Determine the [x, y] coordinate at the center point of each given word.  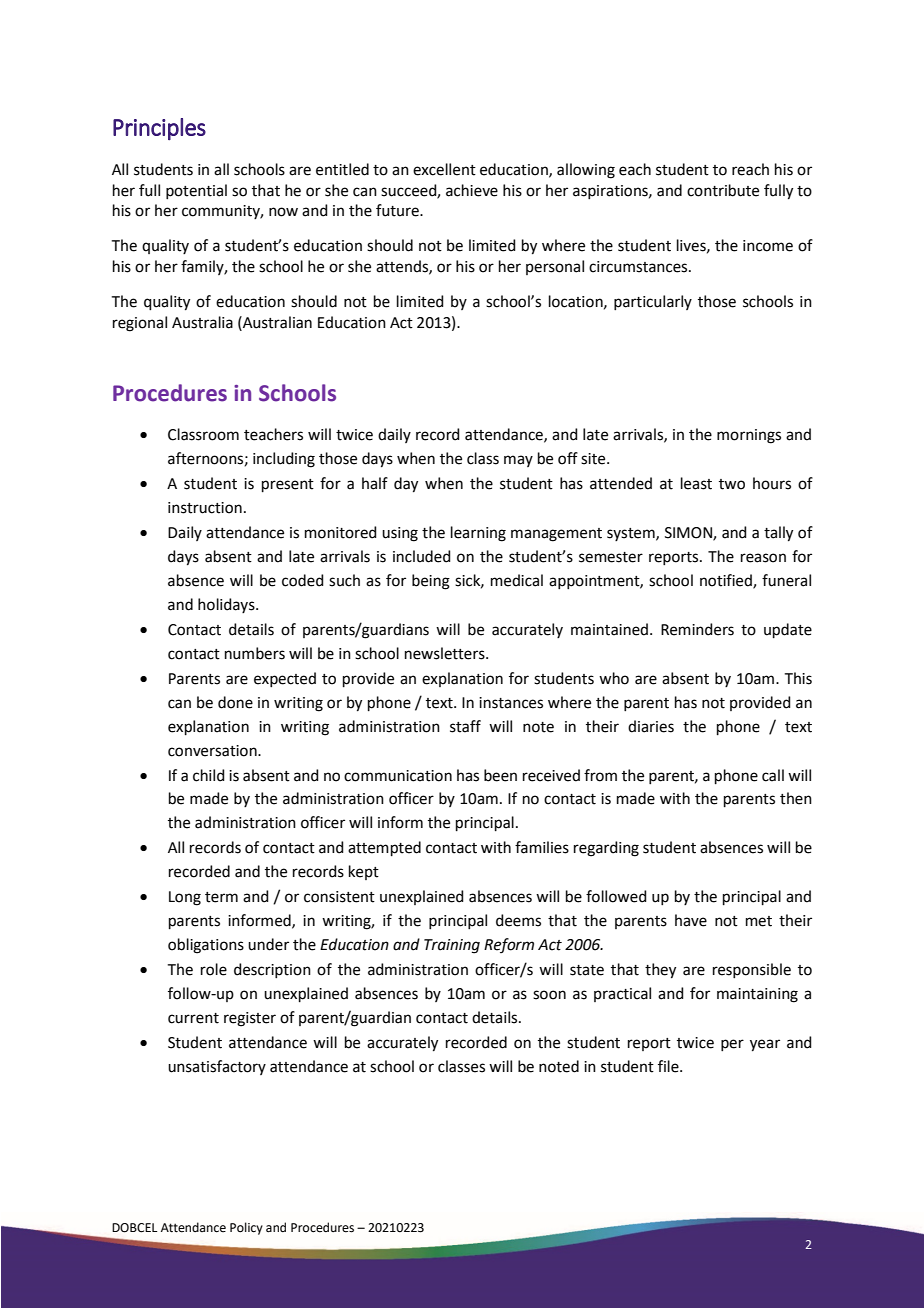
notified [727, 581]
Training [452, 946]
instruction [205, 508]
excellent [444, 169]
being [431, 582]
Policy [246, 1228]
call [773, 775]
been [500, 775]
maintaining [757, 995]
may [518, 461]
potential [196, 191]
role [214, 969]
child [209, 775]
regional [140, 324]
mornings [749, 436]
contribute [723, 190]
